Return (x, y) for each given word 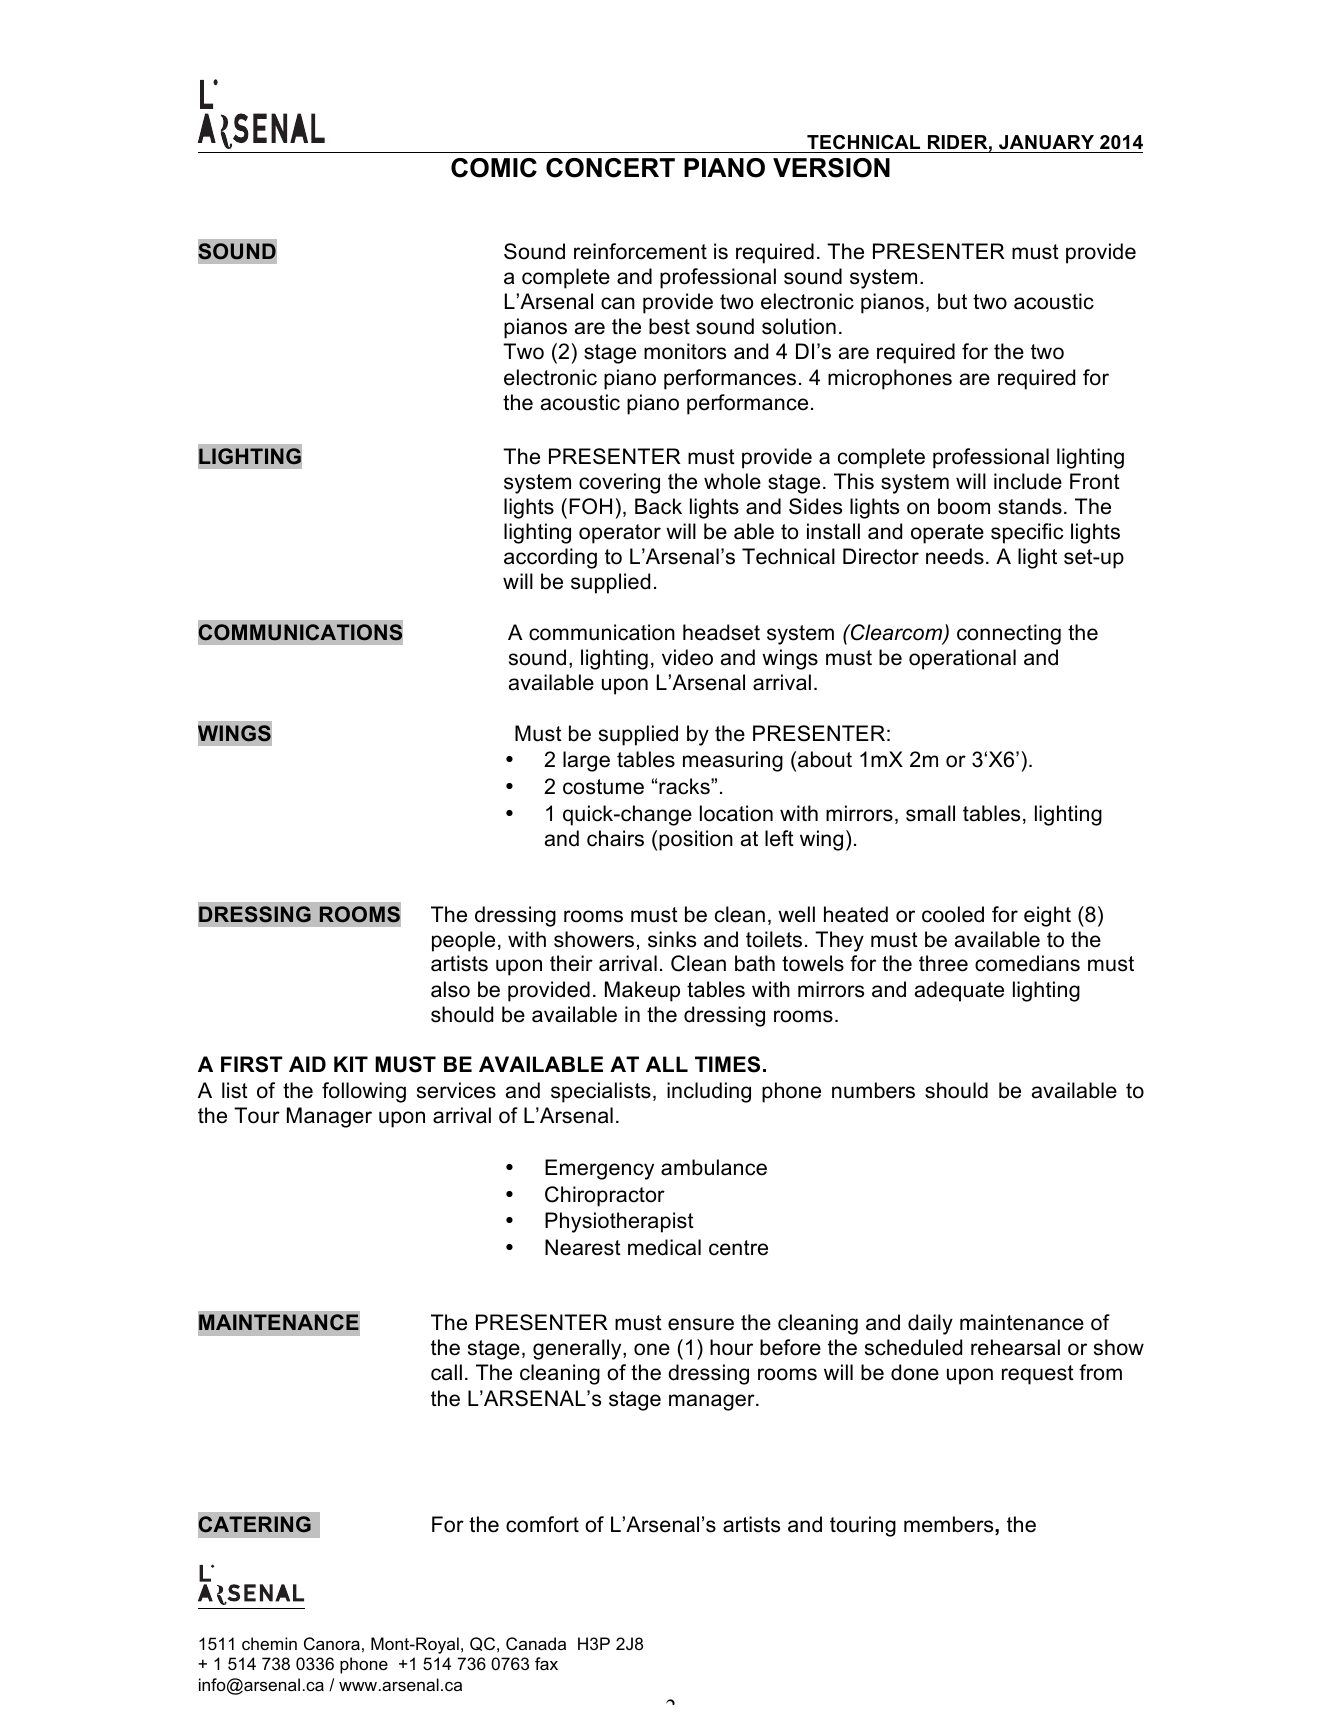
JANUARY (1046, 142)
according (550, 558)
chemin (269, 1643)
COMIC (494, 168)
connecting (1009, 634)
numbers (873, 1090)
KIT (351, 1064)
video (687, 657)
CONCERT (610, 168)
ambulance (714, 1167)
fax (546, 1663)
